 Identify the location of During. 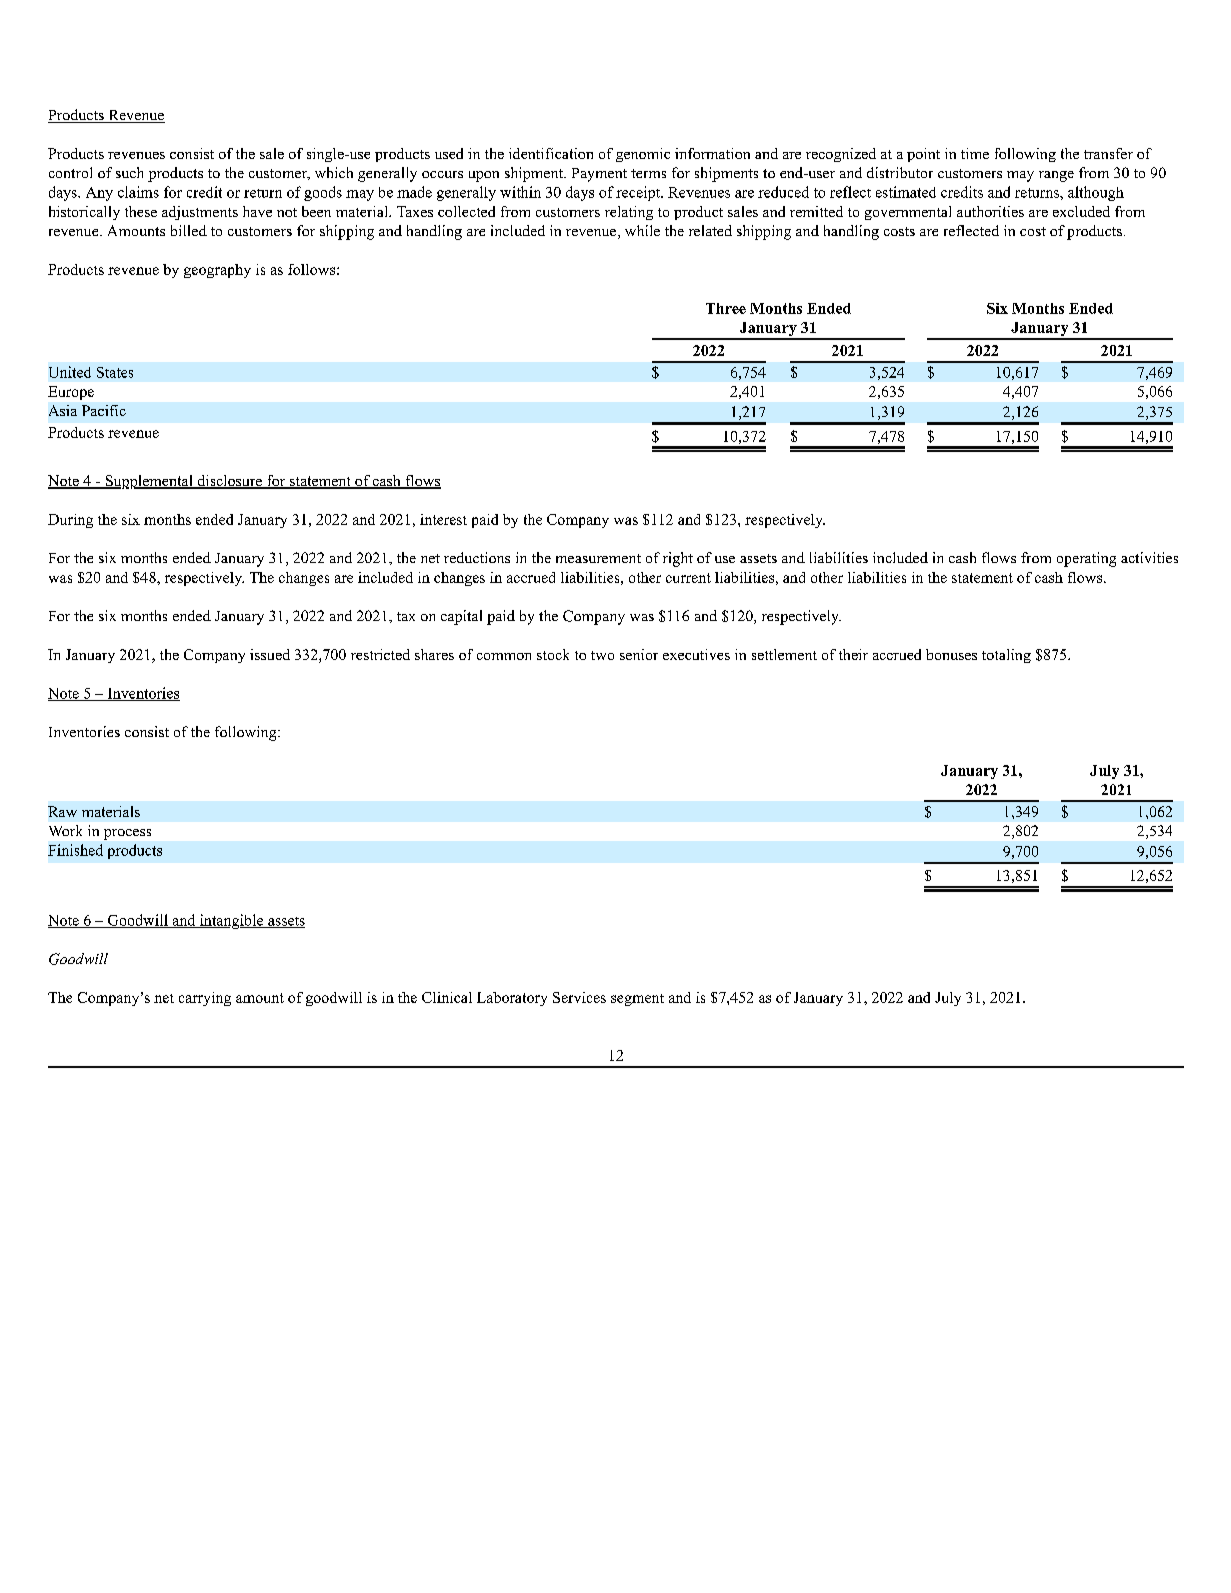
(70, 521).
